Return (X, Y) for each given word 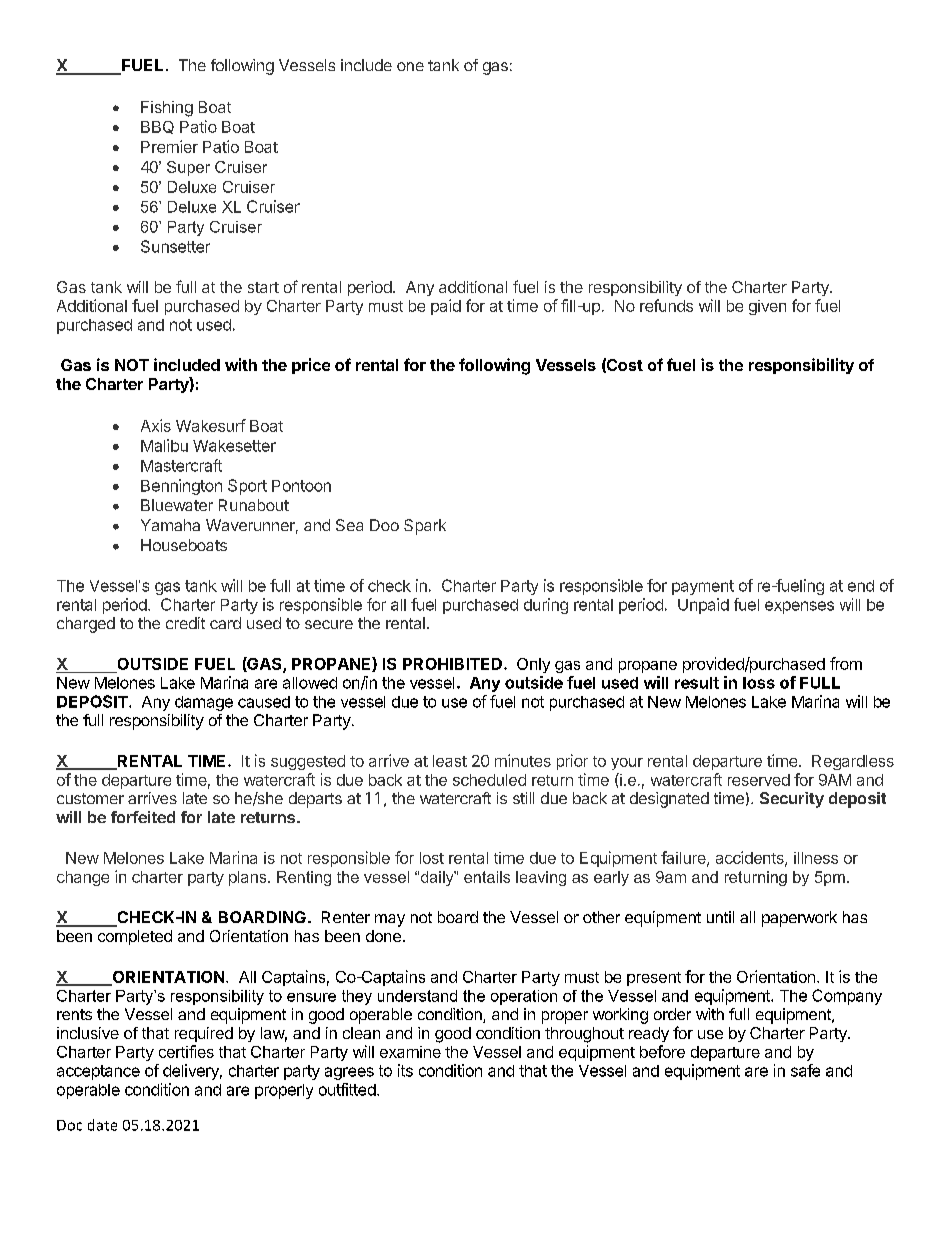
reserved (759, 780)
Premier (169, 146)
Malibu (164, 445)
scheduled (489, 780)
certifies (186, 1051)
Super (188, 168)
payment (703, 587)
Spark (425, 527)
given (767, 307)
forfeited (143, 817)
